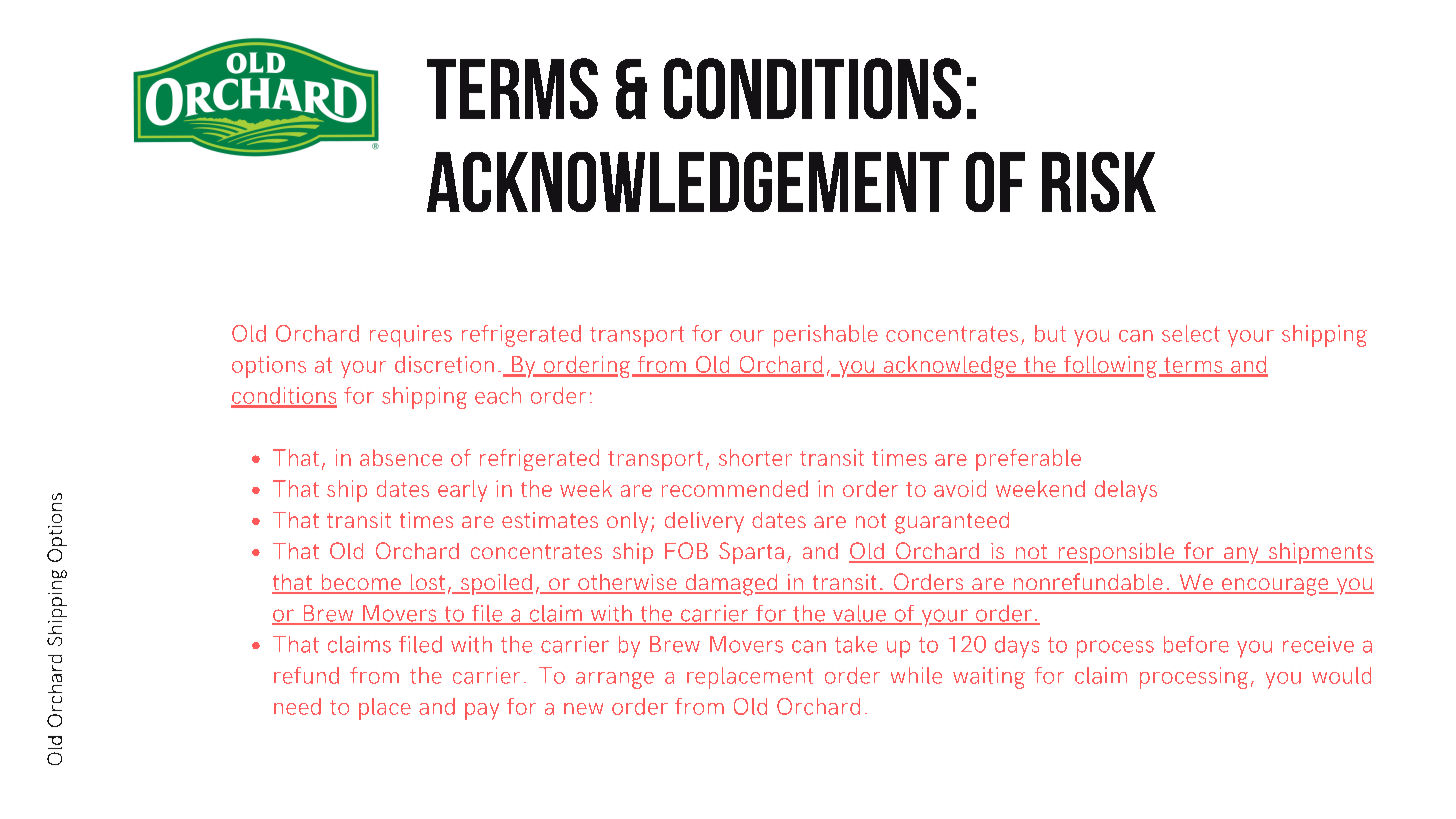 Image resolution: width=1456 pixels, height=819 pixels. What do you see at coordinates (1099, 182) in the screenshot?
I see `RISK` at bounding box center [1099, 182].
